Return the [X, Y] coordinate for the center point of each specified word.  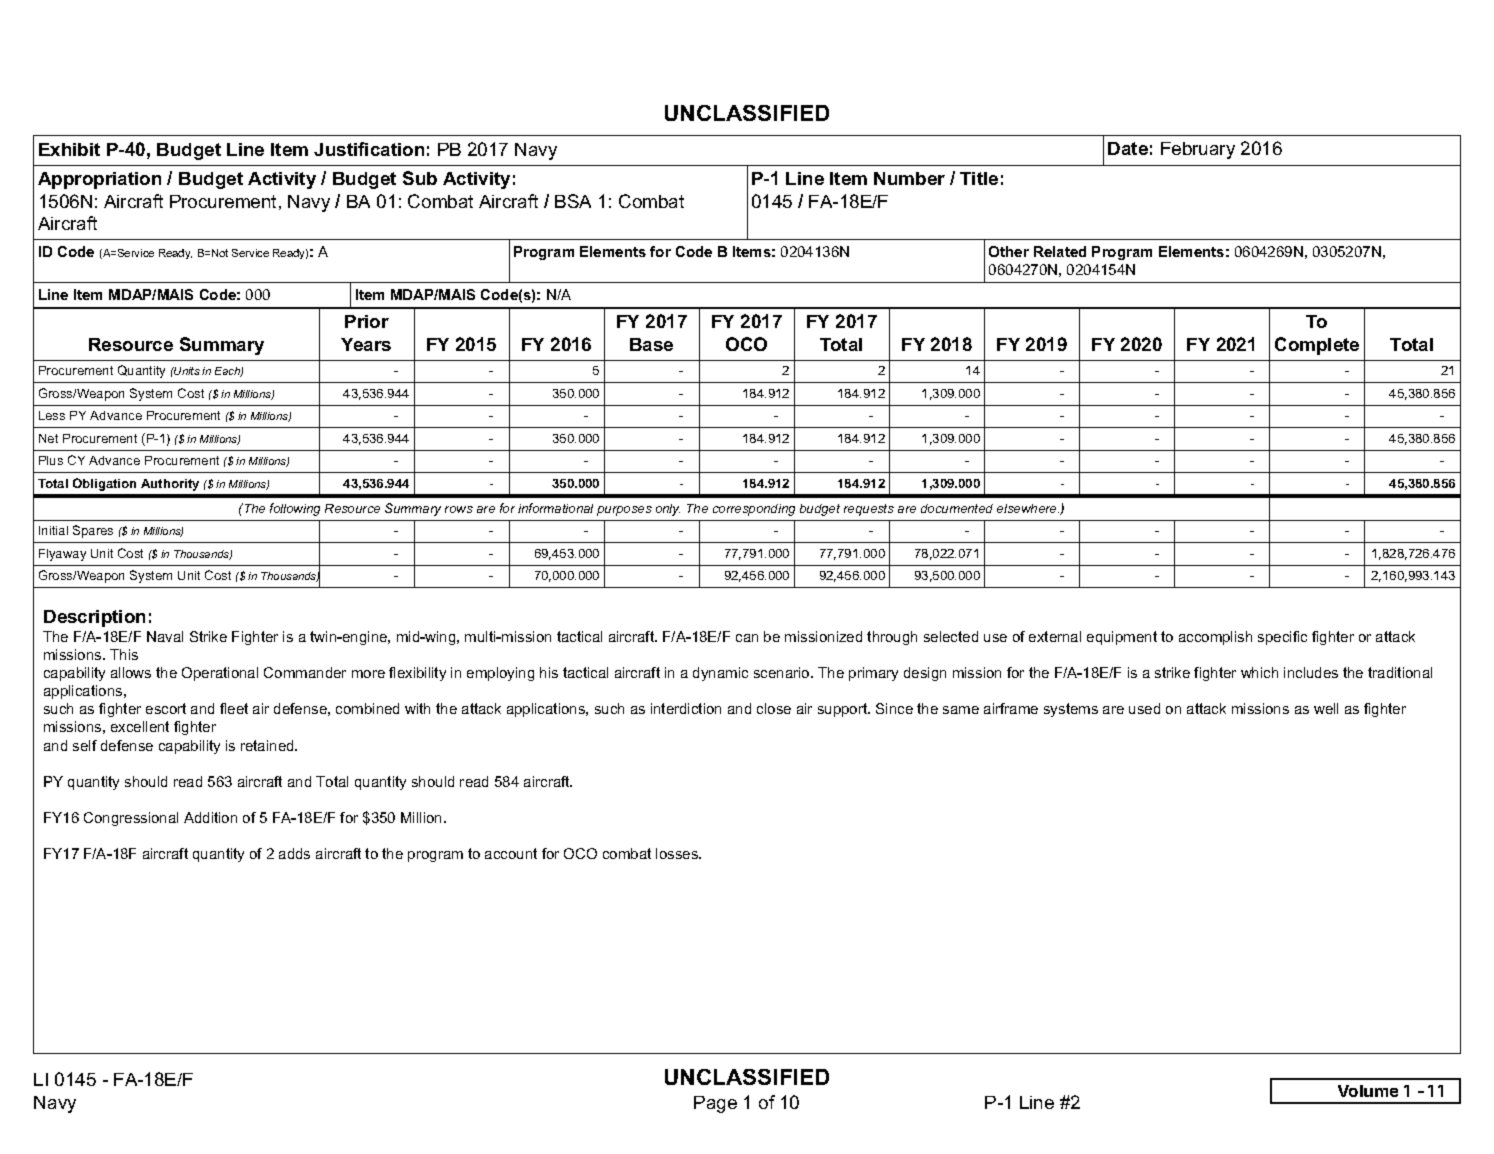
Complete [1317, 346]
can [747, 638]
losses [678, 853]
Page [715, 1104]
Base [651, 344]
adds [294, 853]
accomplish [1215, 638]
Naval [165, 636]
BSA [573, 201]
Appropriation [99, 180]
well [1326, 708]
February [1198, 150]
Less [52, 415]
